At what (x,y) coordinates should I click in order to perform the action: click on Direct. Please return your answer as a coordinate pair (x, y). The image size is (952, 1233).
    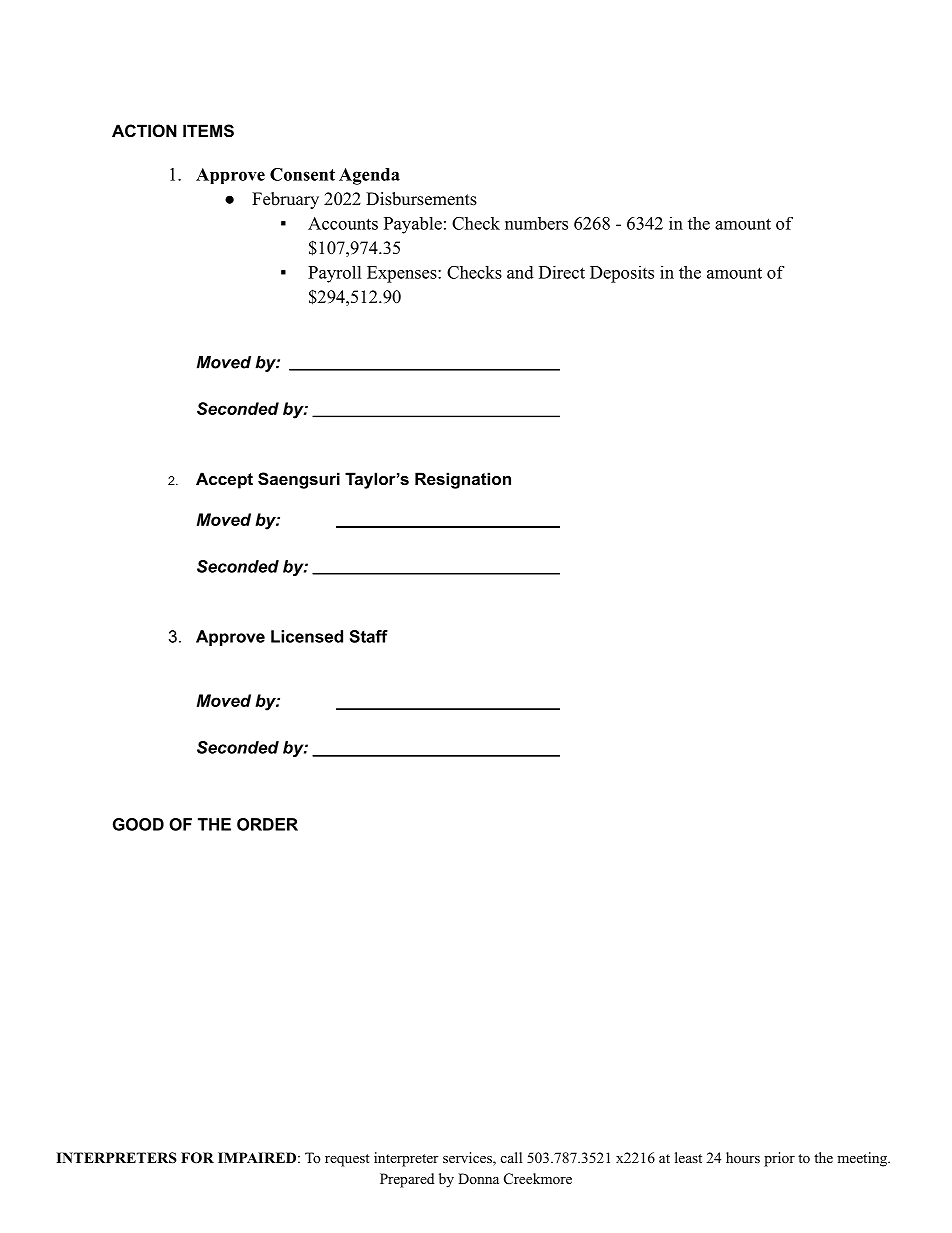
    Looking at the image, I should click on (562, 272).
